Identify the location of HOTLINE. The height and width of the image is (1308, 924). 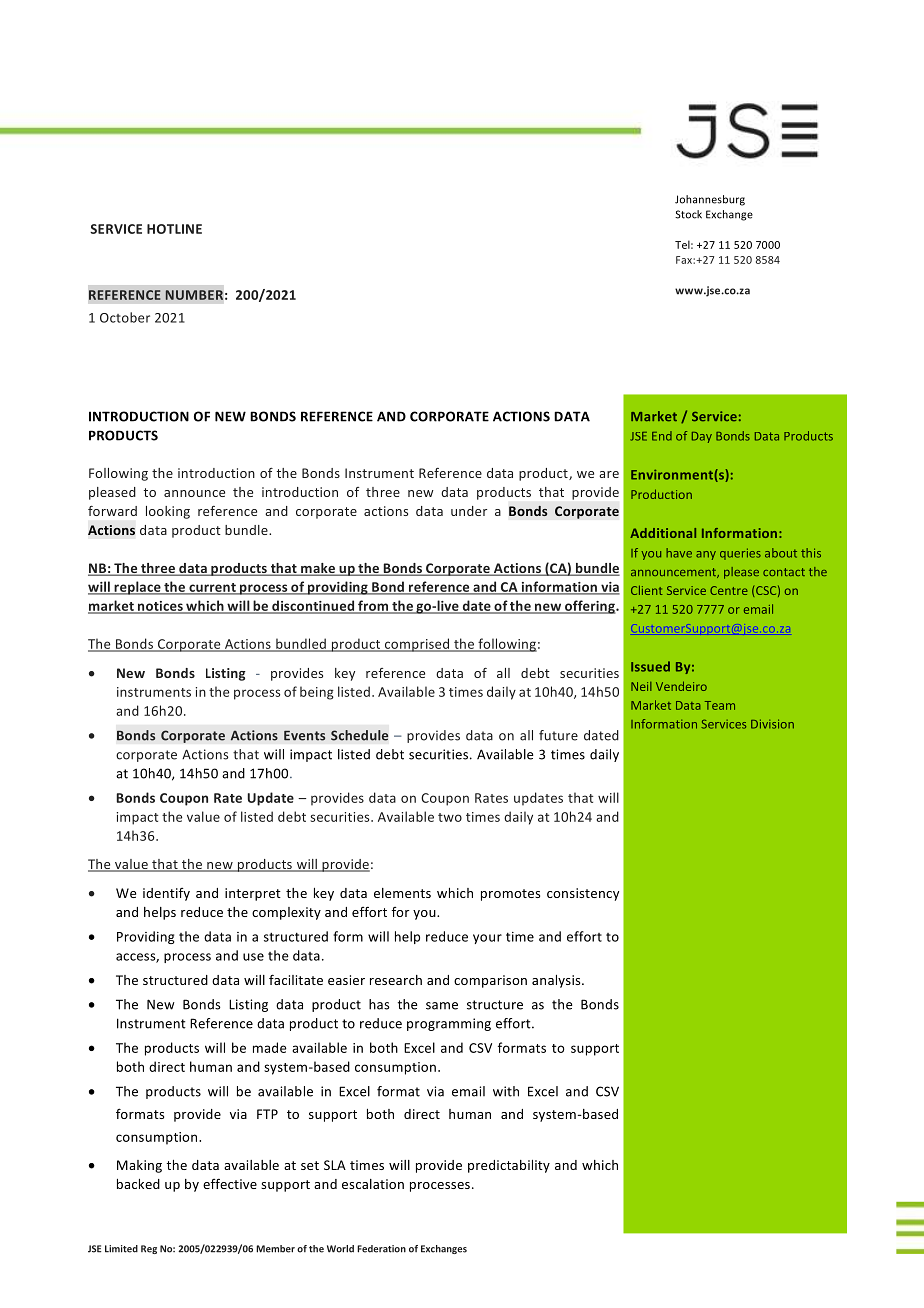
(174, 229).
